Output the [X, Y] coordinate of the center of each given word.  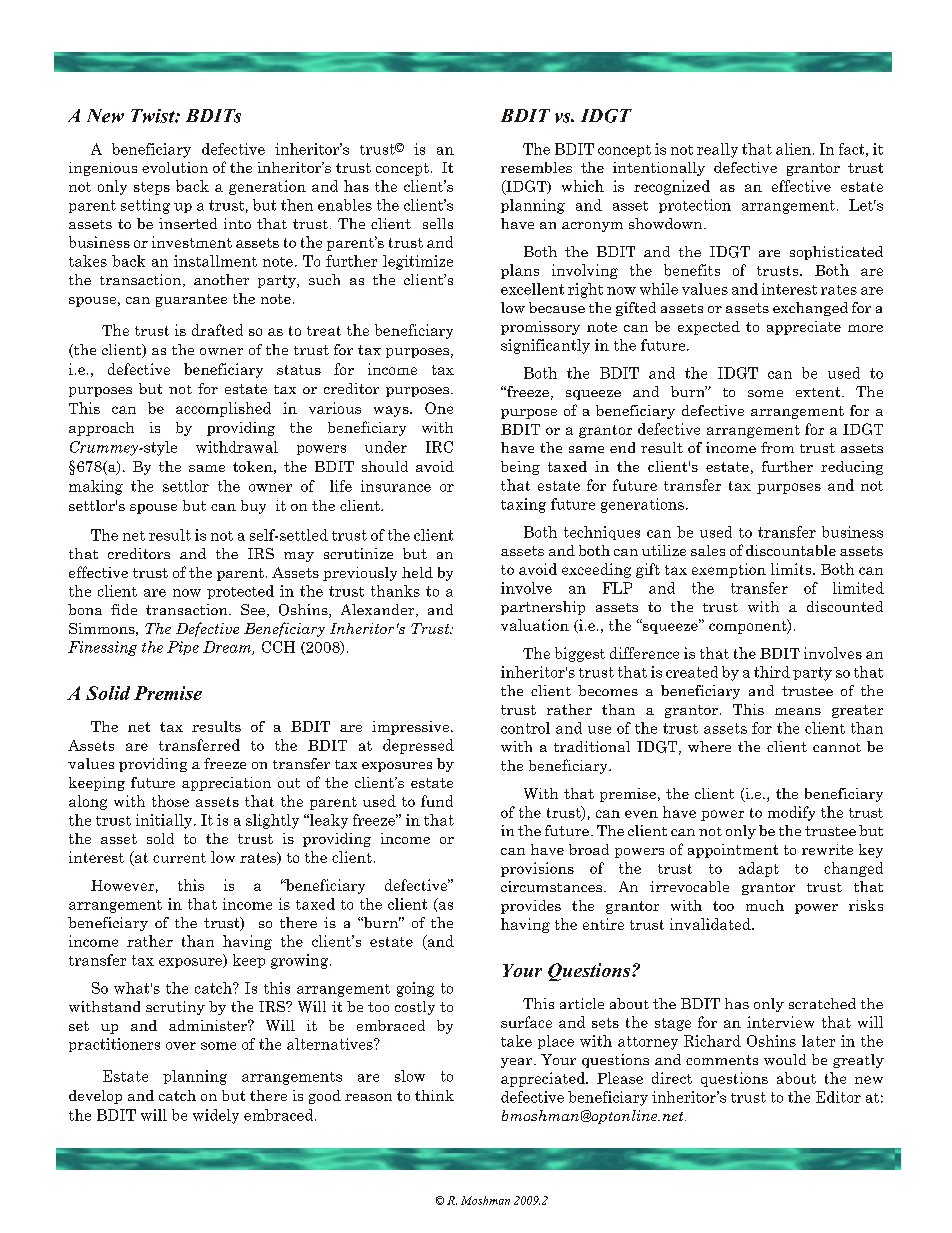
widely [216, 1116]
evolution [175, 167]
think [434, 1095]
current [179, 858]
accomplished [223, 409]
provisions [537, 869]
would [785, 1059]
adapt [759, 869]
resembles [536, 167]
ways [392, 411]
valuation [535, 625]
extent [819, 392]
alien [793, 149]
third [772, 672]
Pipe [183, 648]
